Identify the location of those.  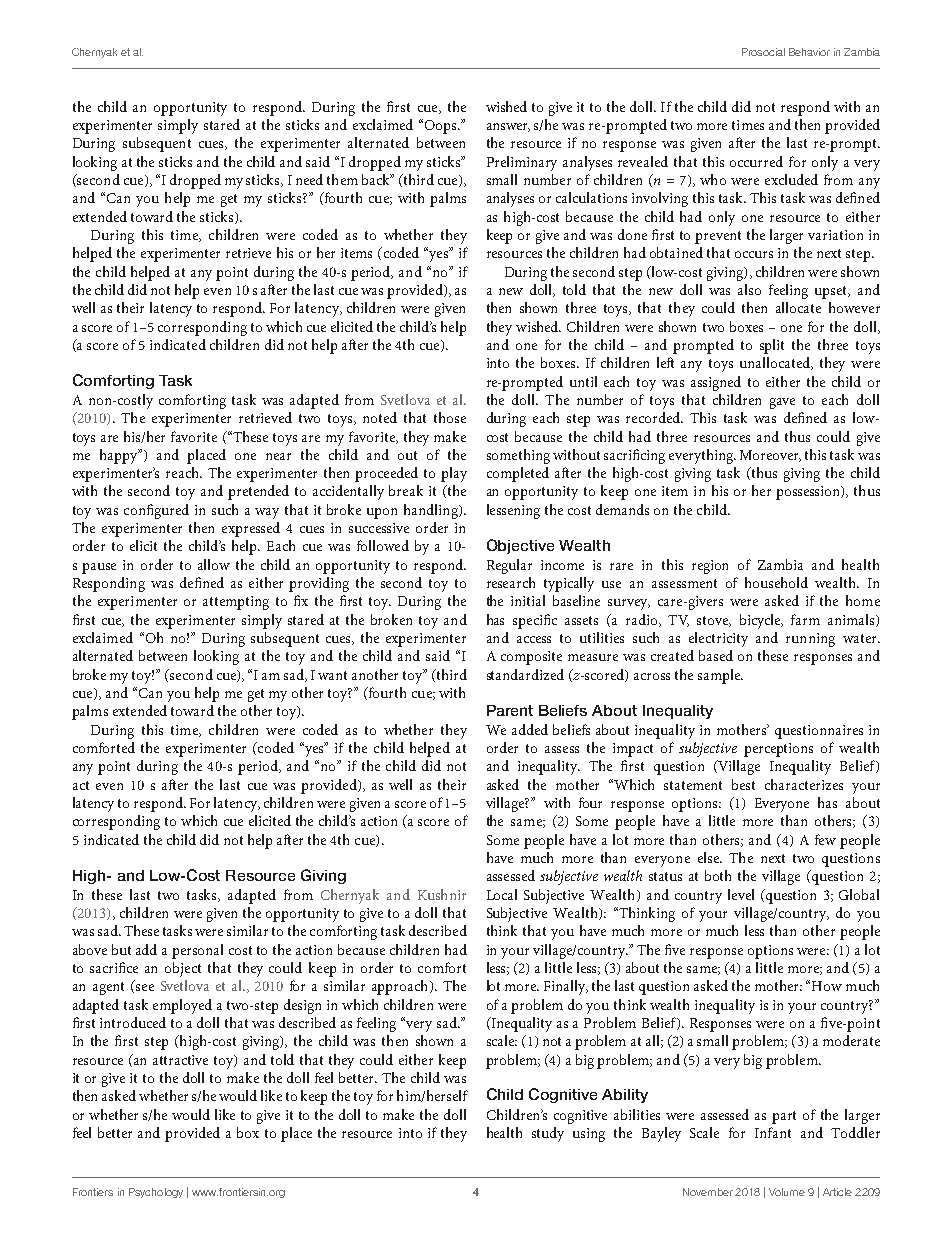
(450, 417).
